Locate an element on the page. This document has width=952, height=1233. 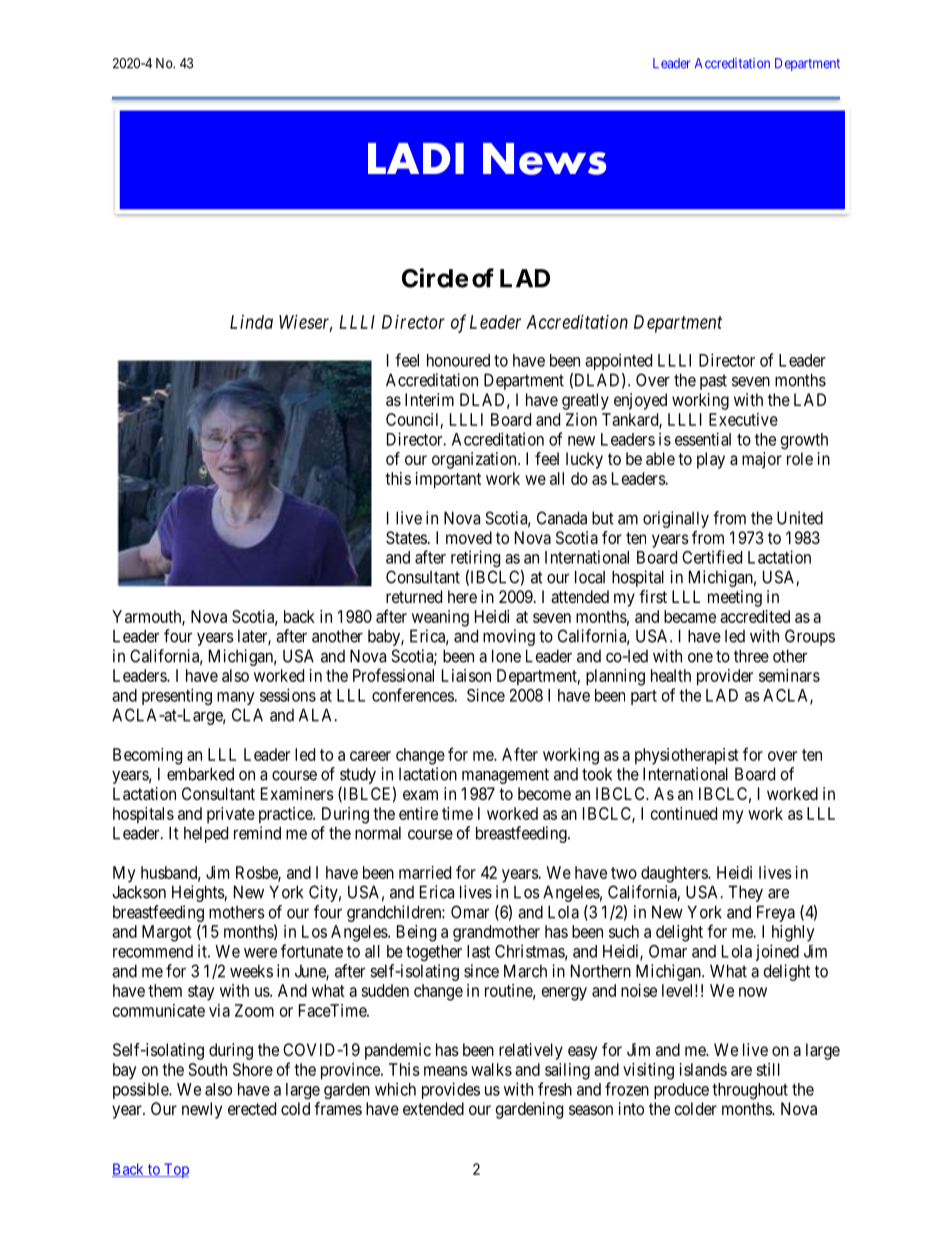
News is located at coordinates (544, 159).
